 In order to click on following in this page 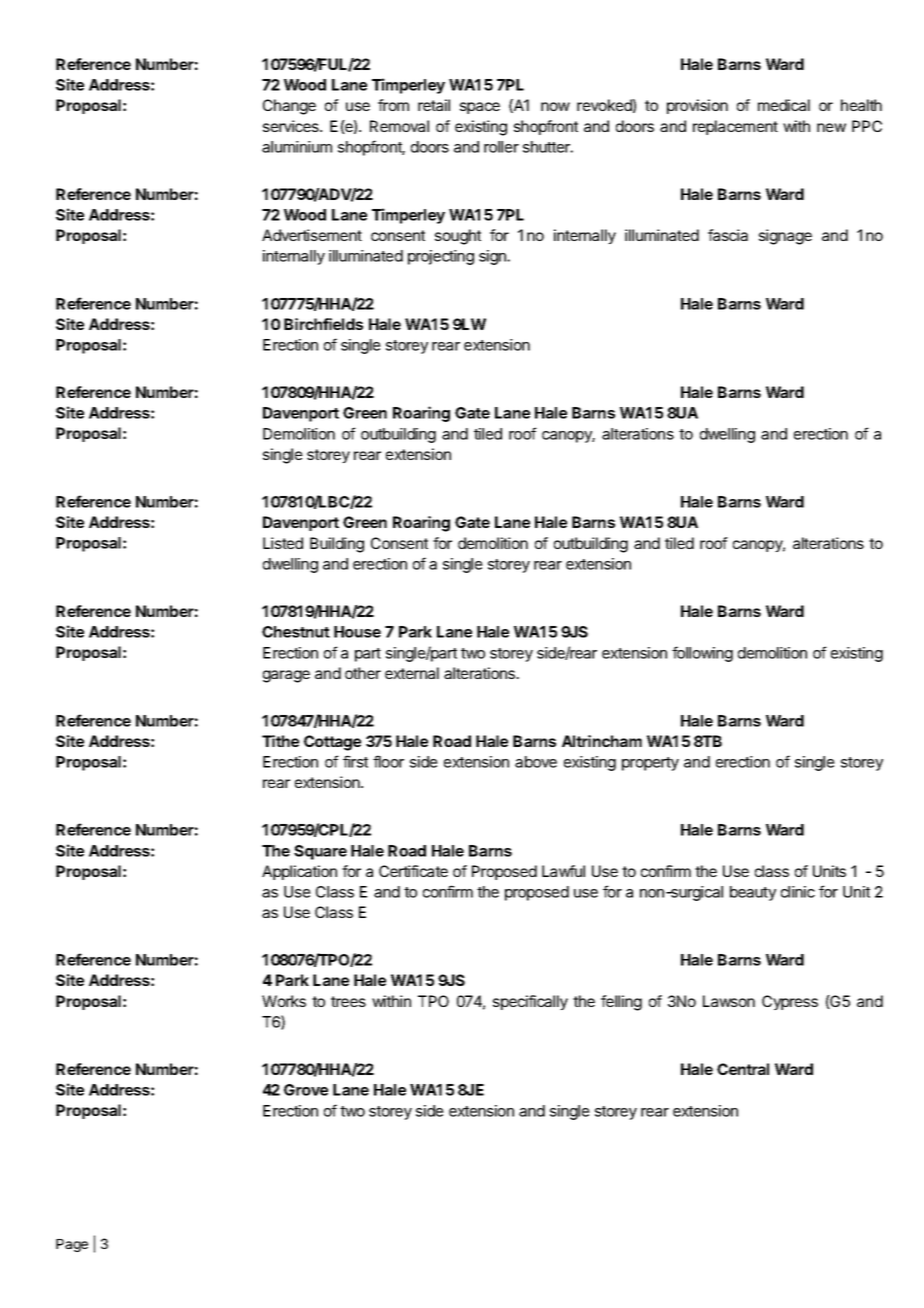, I will do `click(702, 654)`.
